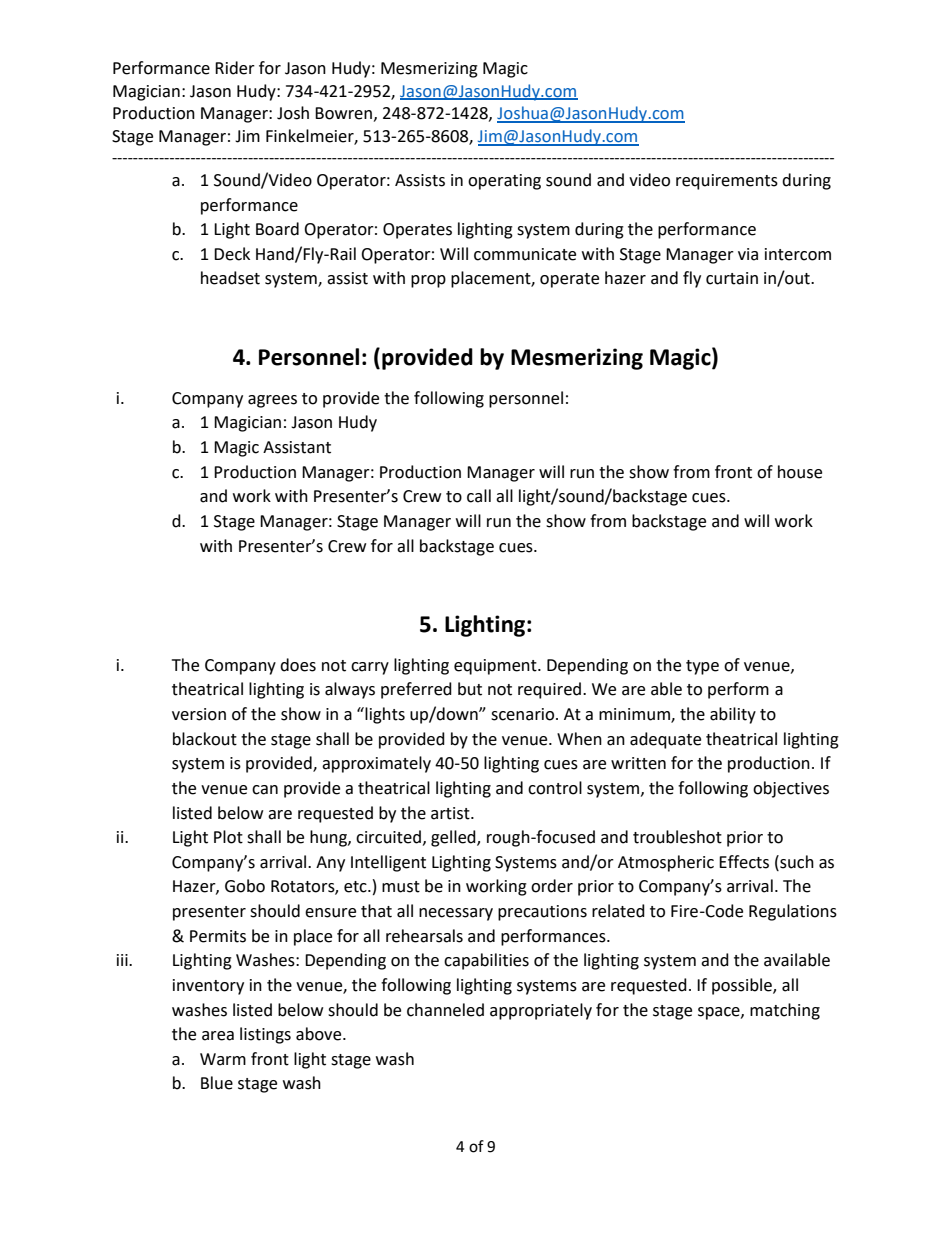  Describe the element at coordinates (235, 68) in the screenshot. I see `Rider` at that location.
